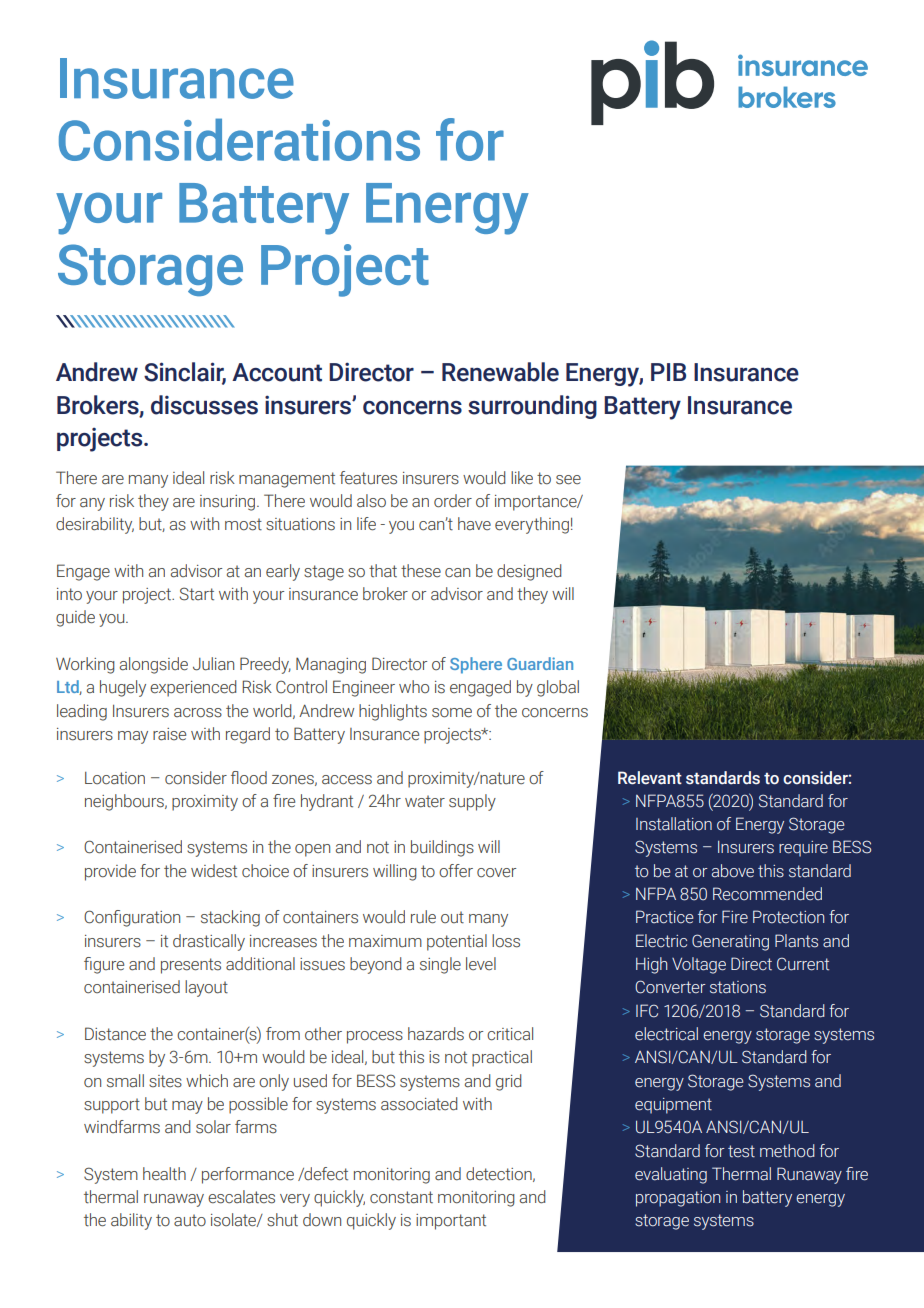  What do you see at coordinates (668, 372) in the screenshot?
I see `PIB` at bounding box center [668, 372].
